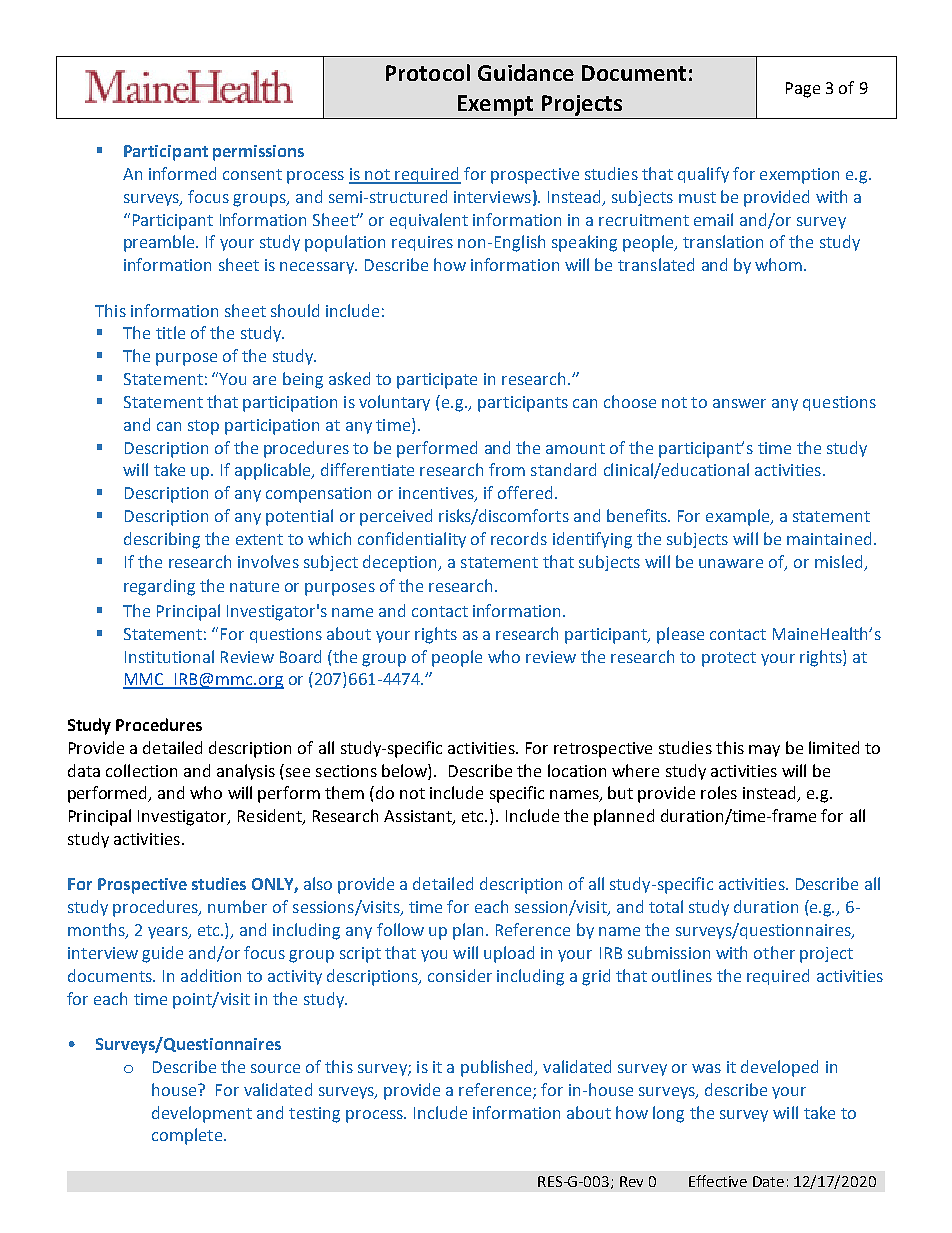 This page has width=952, height=1233. What do you see at coordinates (428, 72) in the page?
I see `Protocol` at bounding box center [428, 72].
